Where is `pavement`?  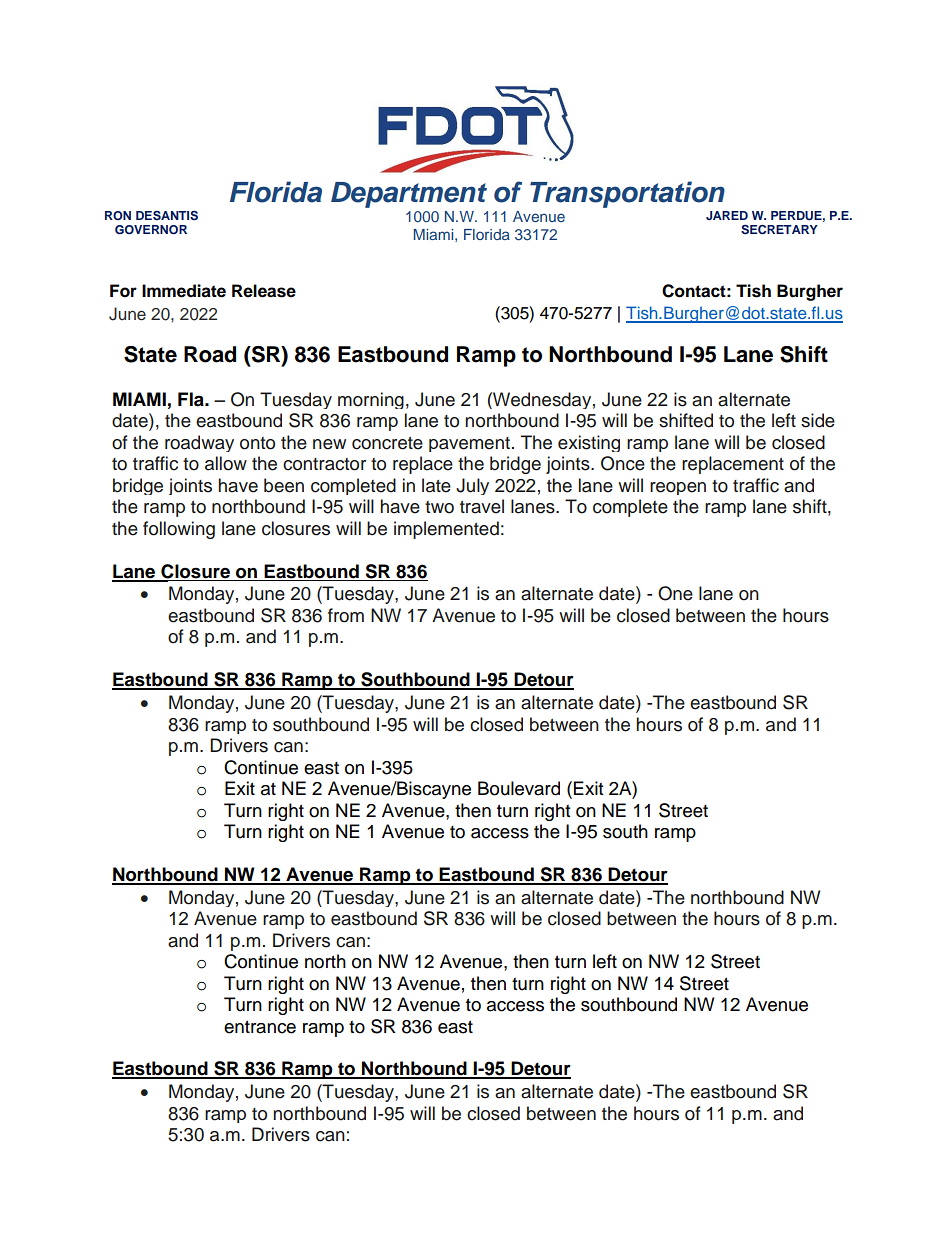
pavement is located at coordinates (469, 444).
